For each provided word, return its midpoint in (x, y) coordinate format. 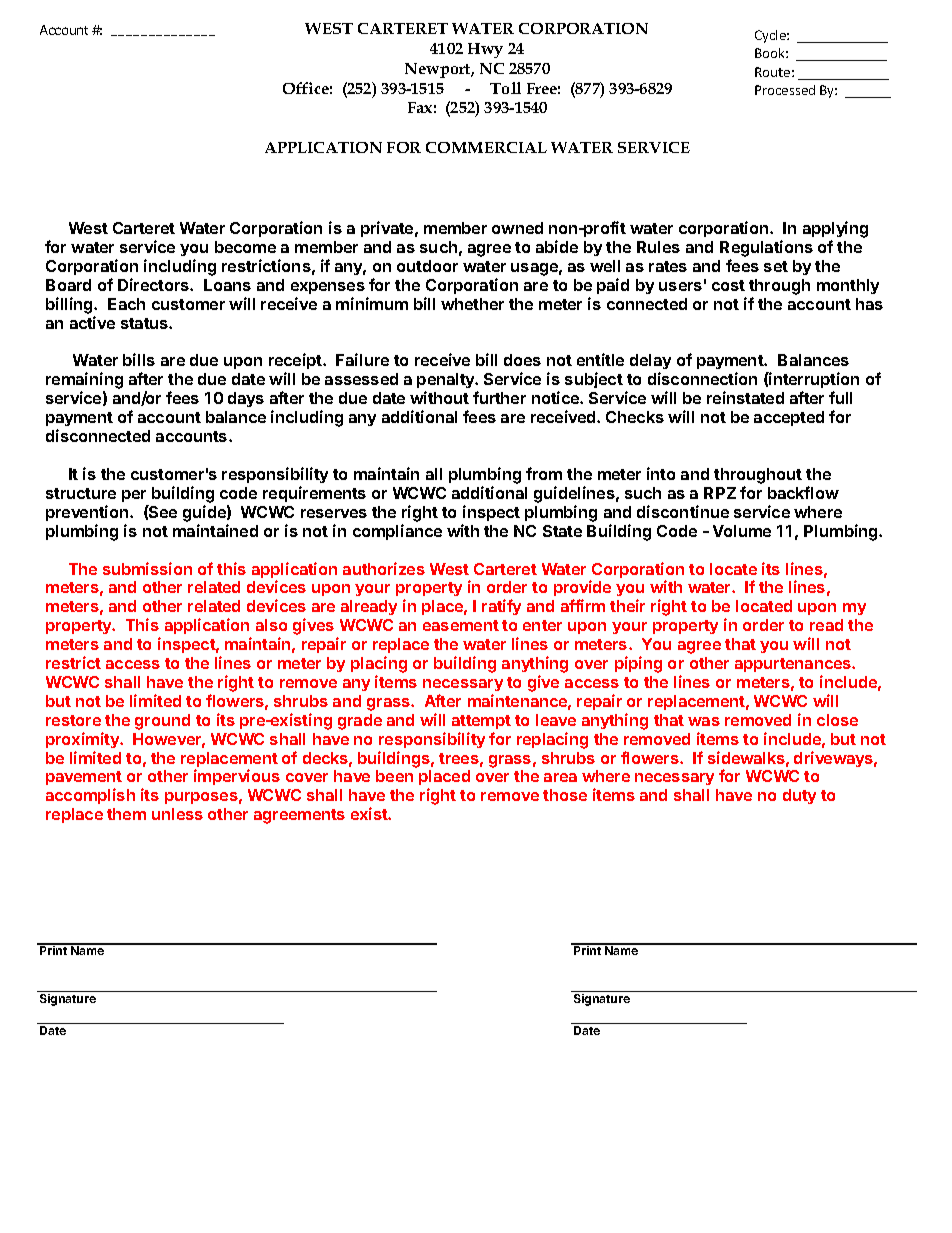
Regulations (766, 248)
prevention (88, 513)
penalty (447, 382)
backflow (803, 492)
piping (638, 664)
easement (461, 625)
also (271, 625)
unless (177, 814)
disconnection (702, 378)
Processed (785, 90)
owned (517, 228)
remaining (84, 382)
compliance (397, 532)
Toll (505, 88)
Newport (439, 70)
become (245, 247)
